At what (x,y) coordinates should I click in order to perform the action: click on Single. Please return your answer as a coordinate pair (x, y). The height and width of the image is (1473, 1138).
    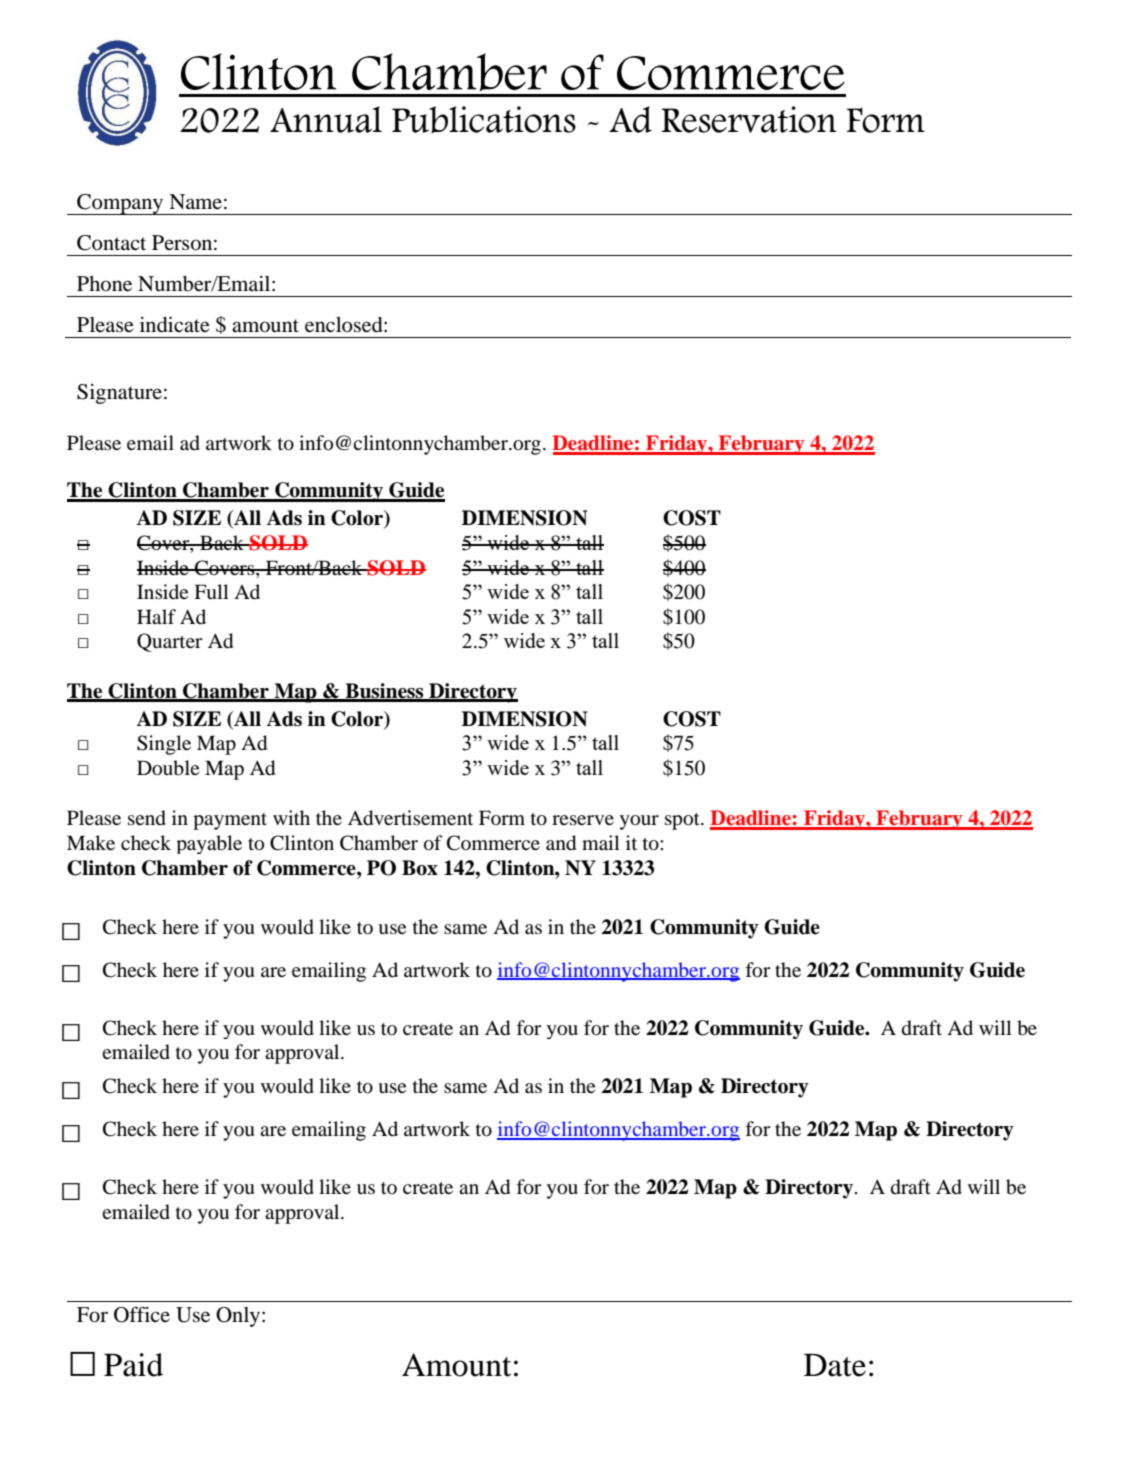
    Looking at the image, I should click on (164, 745).
